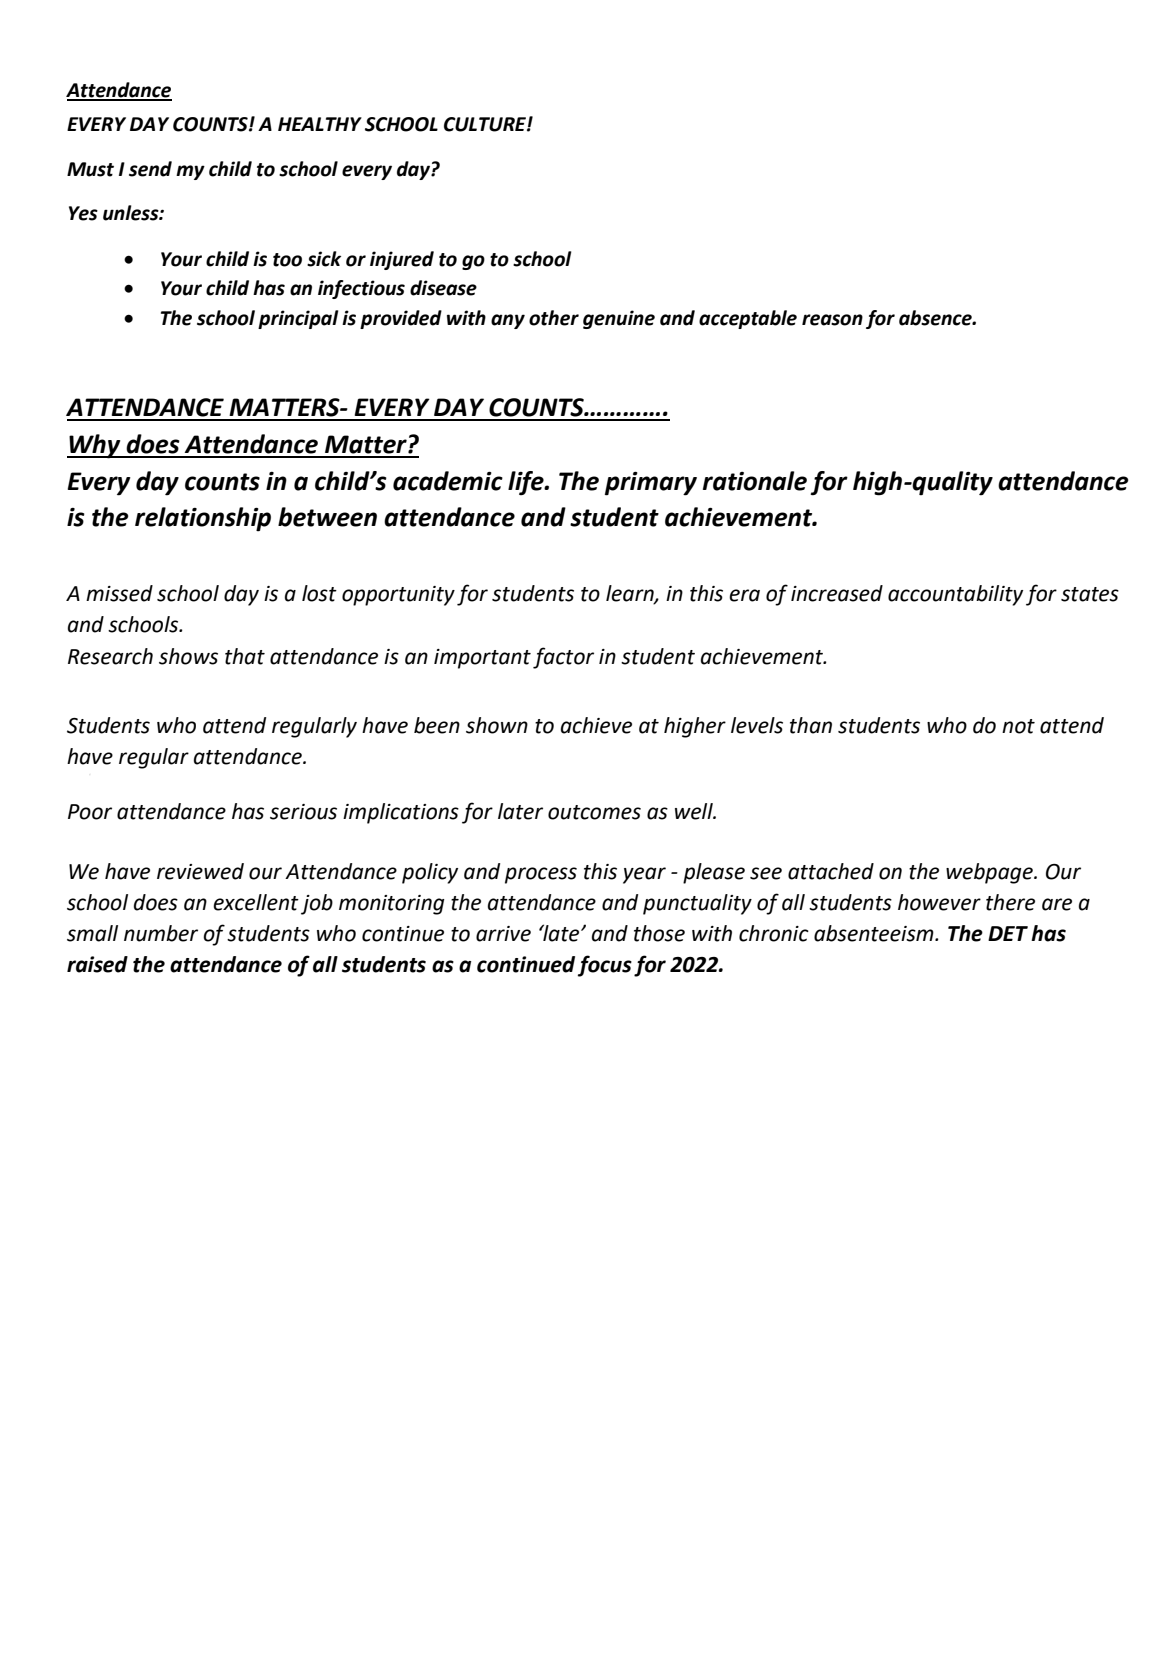  Describe the element at coordinates (832, 320) in the document. I see `reason` at that location.
